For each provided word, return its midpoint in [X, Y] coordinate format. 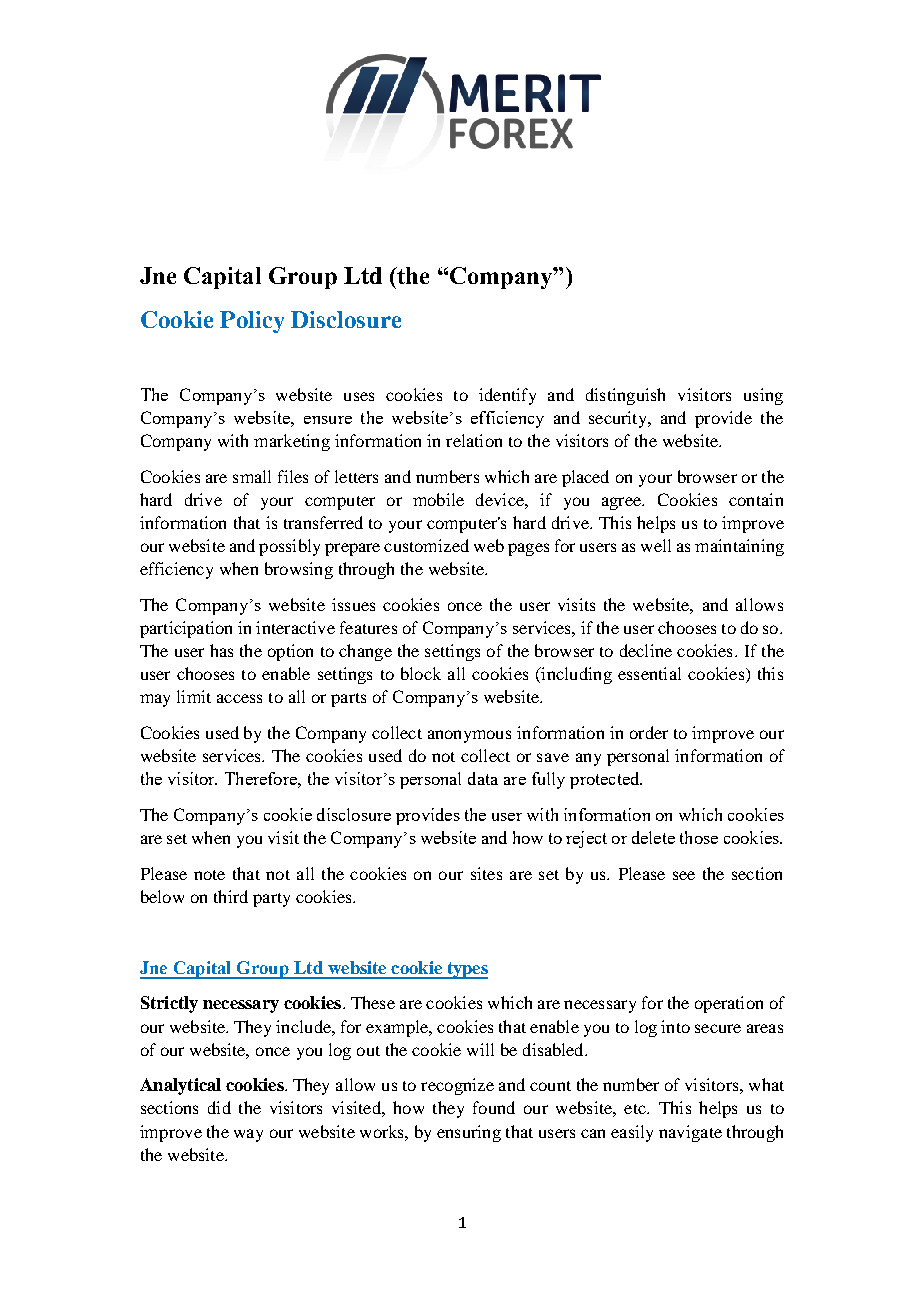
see [684, 875]
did [219, 1107]
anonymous [469, 736]
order [649, 732]
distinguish [625, 396]
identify [507, 396]
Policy [252, 322]
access [239, 698]
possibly [289, 547]
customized [426, 545]
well [656, 545]
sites [486, 873]
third [231, 896]
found [494, 1107]
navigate [690, 1133]
